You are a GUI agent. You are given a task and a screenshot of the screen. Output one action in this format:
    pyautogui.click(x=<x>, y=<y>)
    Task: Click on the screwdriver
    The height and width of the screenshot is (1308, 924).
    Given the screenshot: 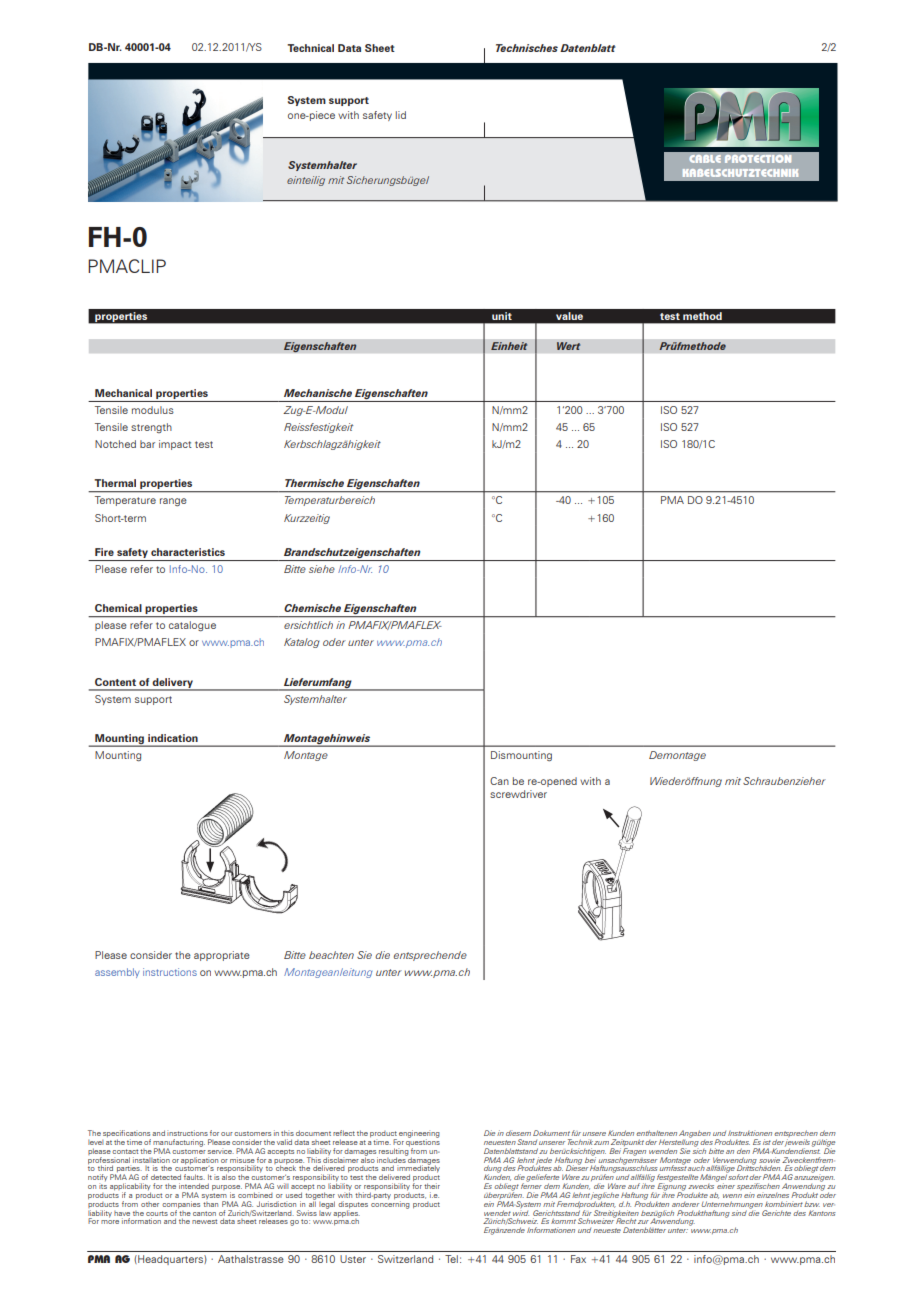 What is the action you would take?
    pyautogui.click(x=518, y=794)
